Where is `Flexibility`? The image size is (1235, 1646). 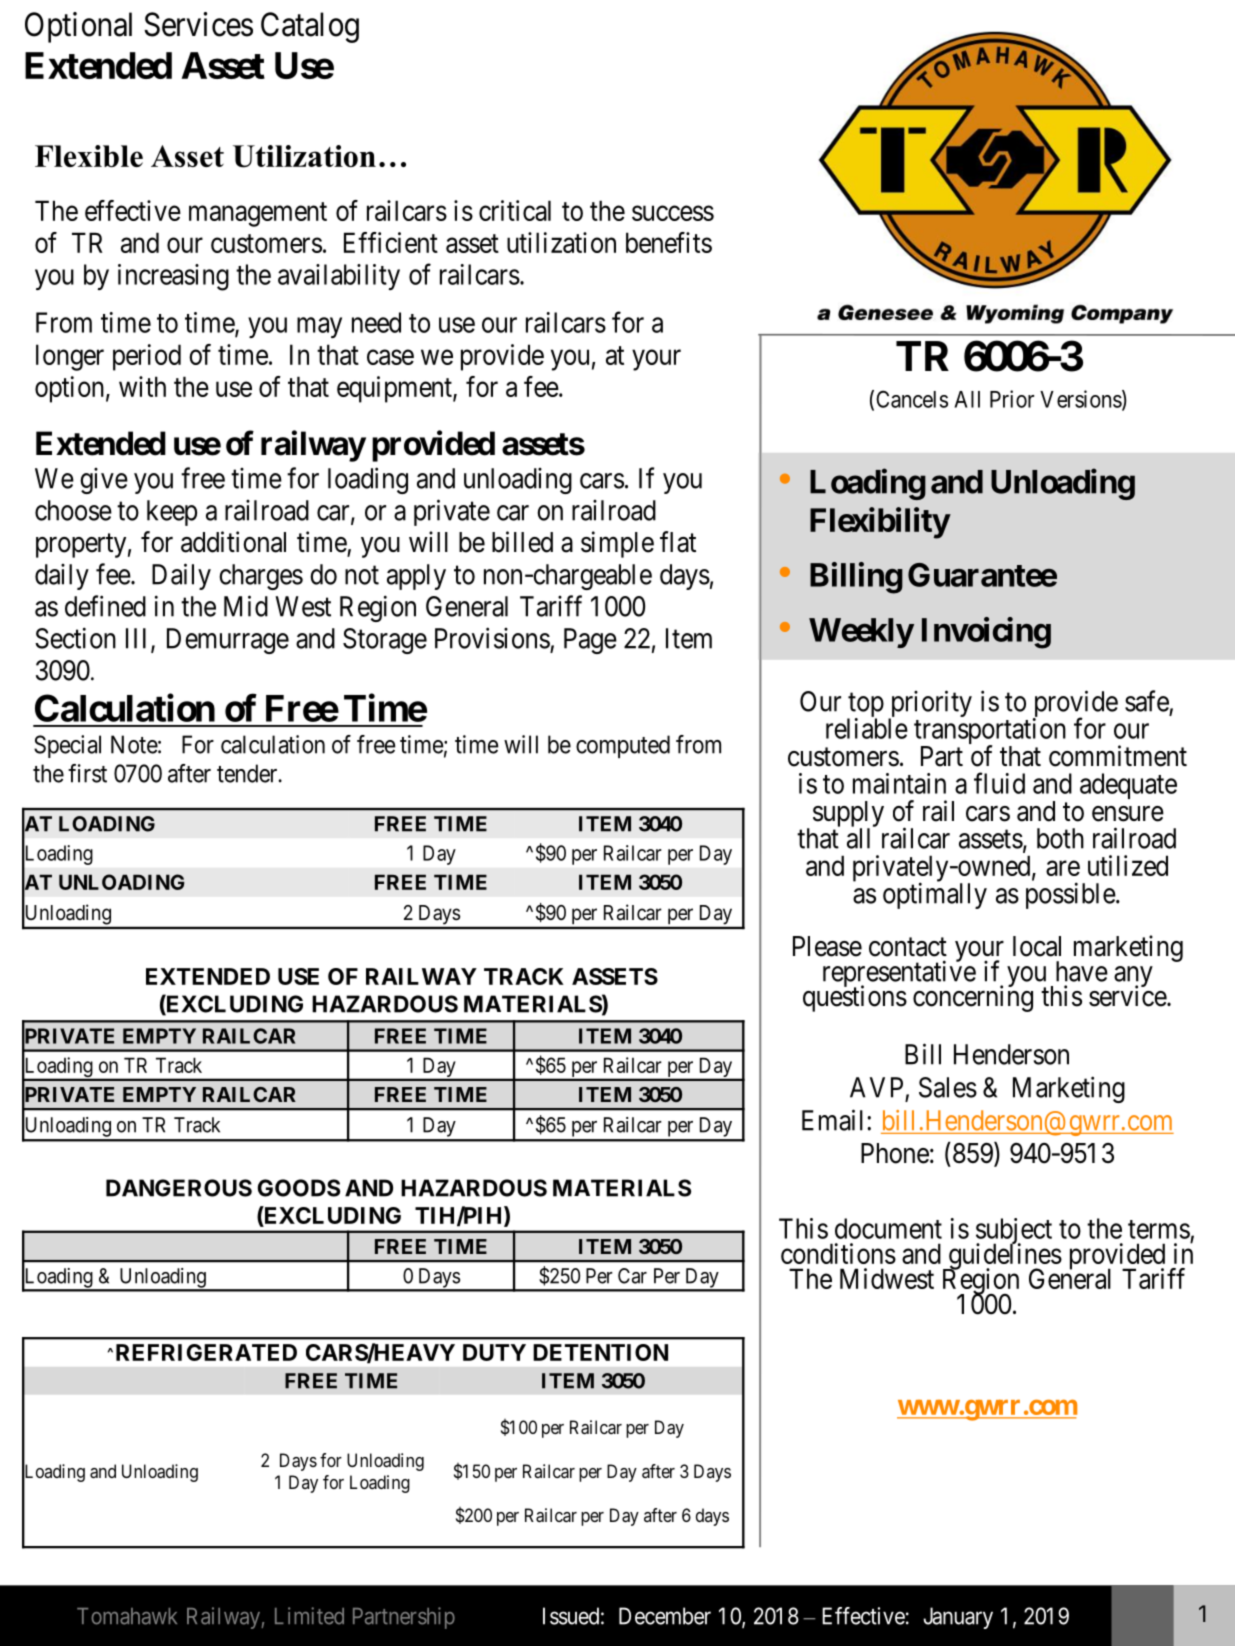
Flexibility is located at coordinates (880, 523).
